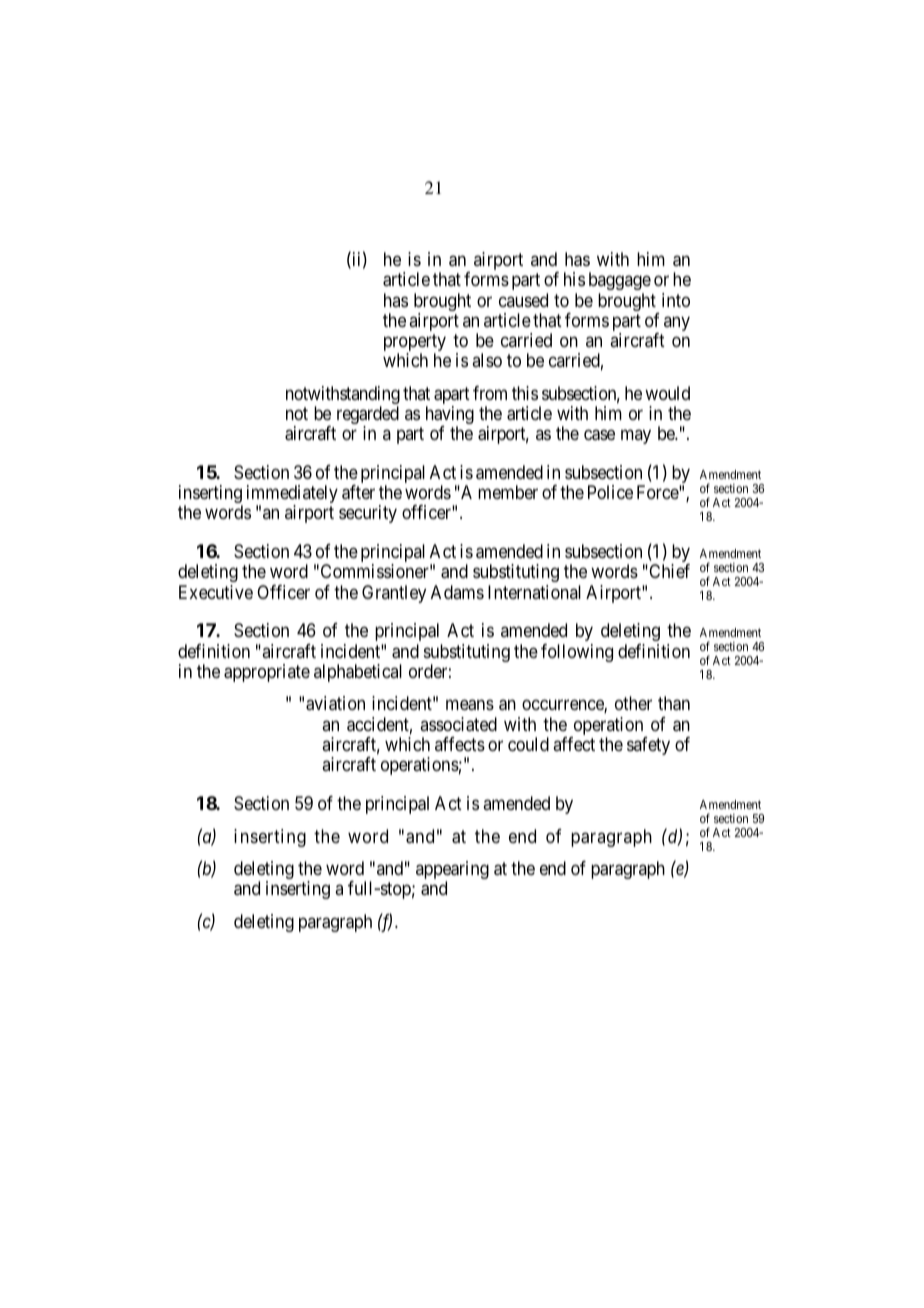 This document has height=1308, width=924. What do you see at coordinates (452, 871) in the document?
I see `appearing` at bounding box center [452, 871].
